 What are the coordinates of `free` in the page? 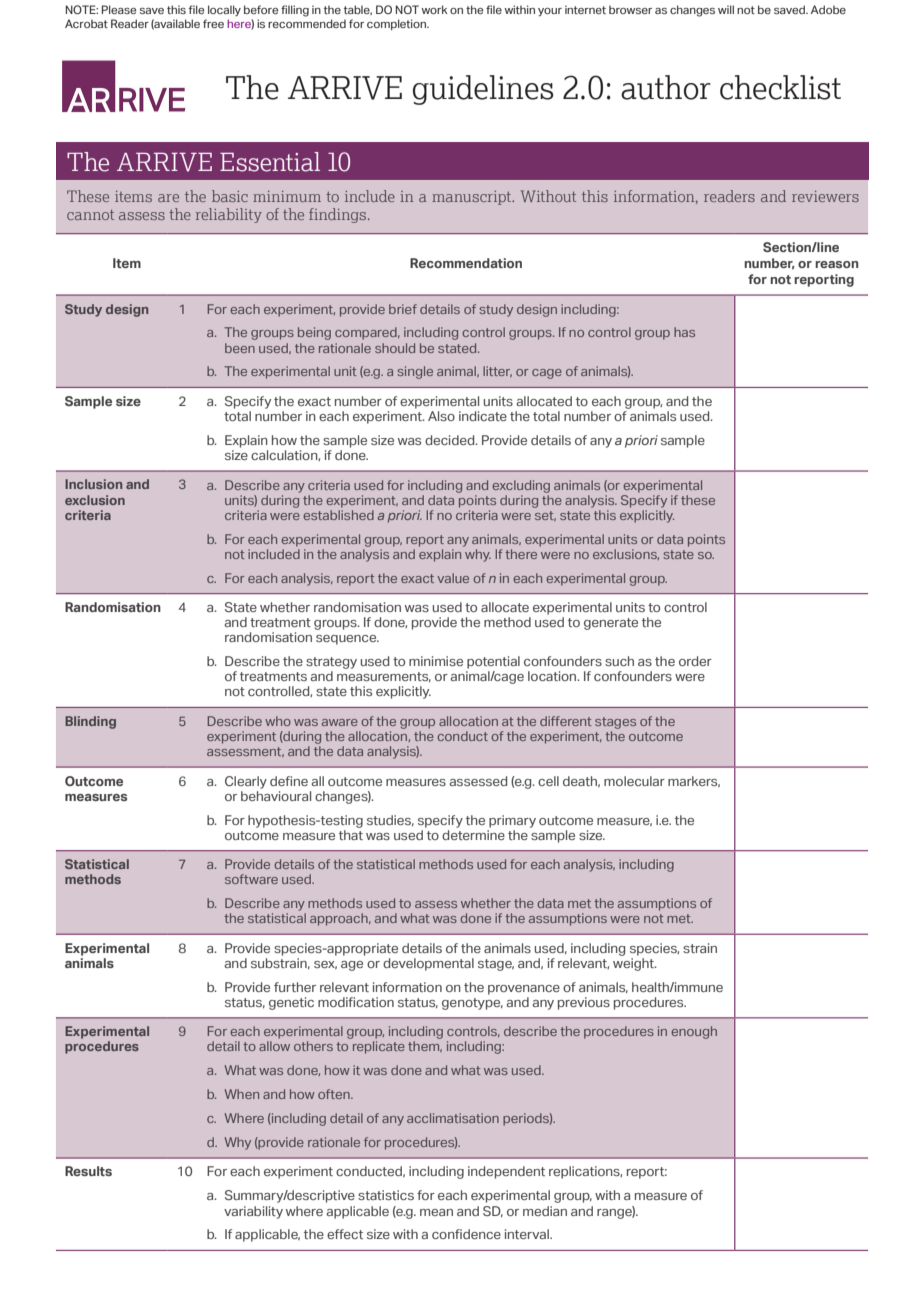 It's located at (213, 23).
